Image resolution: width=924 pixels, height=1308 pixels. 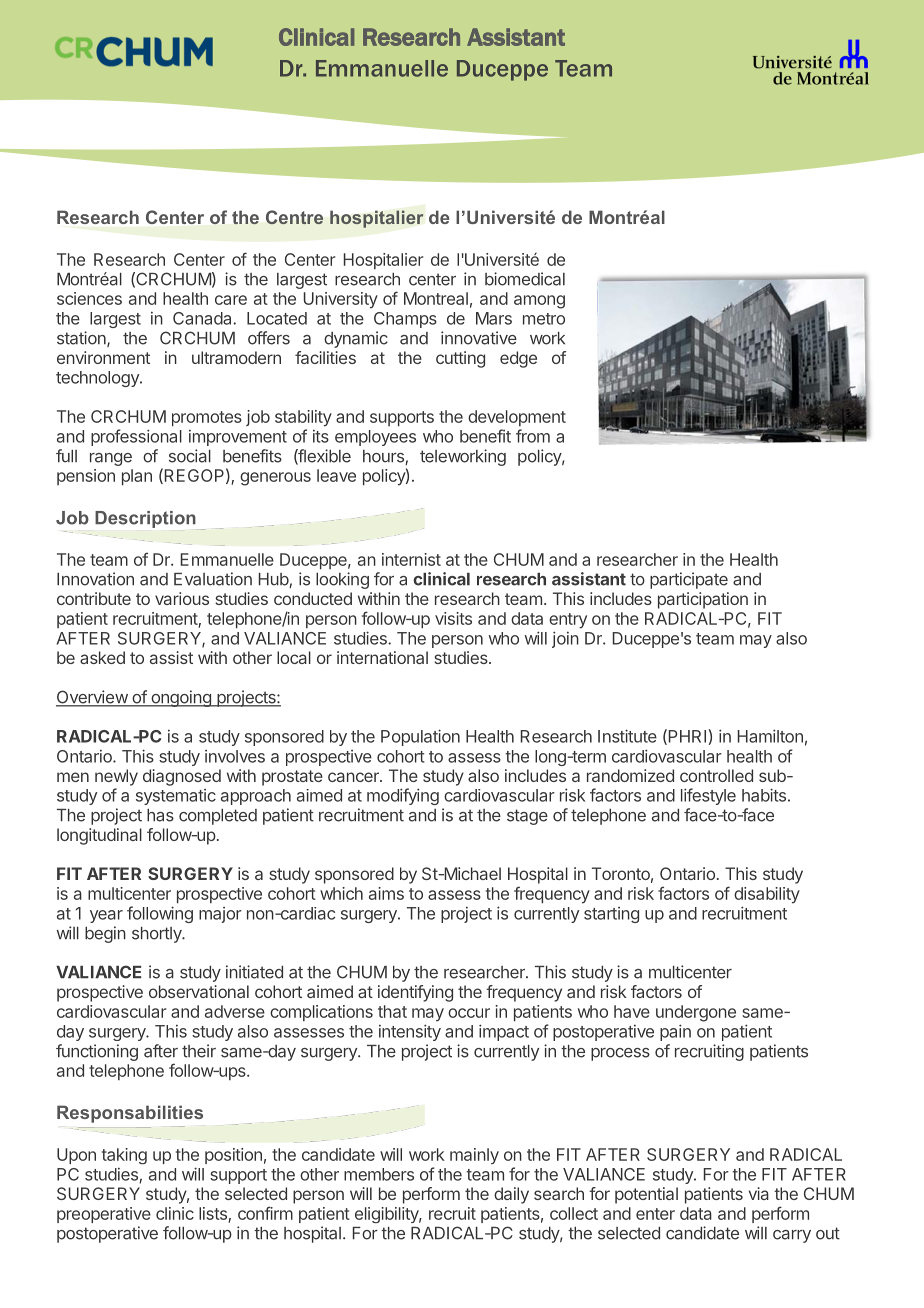 I want to click on Hamilton, so click(x=770, y=736).
